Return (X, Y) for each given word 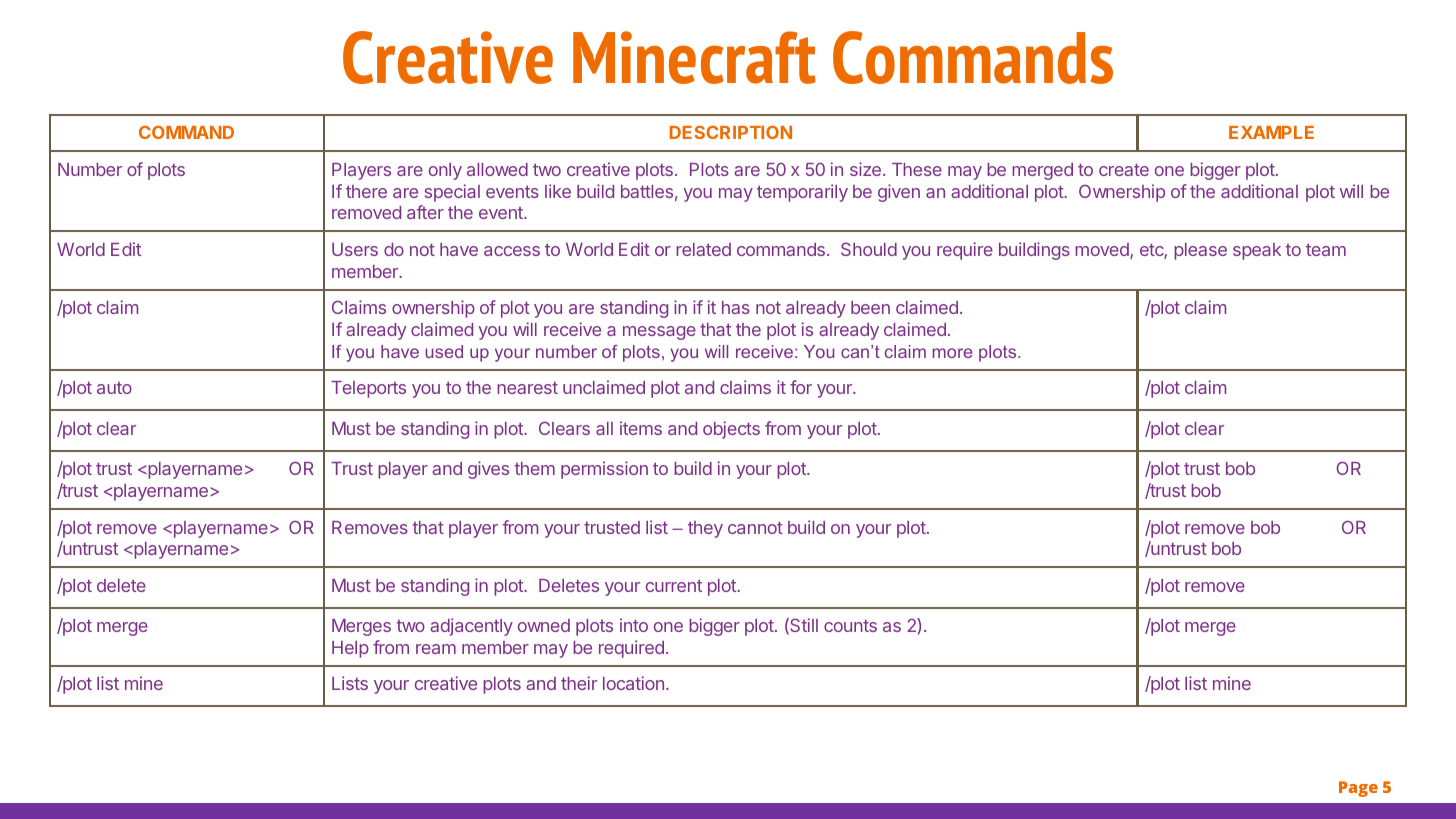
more (953, 353)
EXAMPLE (1271, 132)
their (579, 683)
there (366, 191)
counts (850, 625)
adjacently (471, 627)
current (674, 585)
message (659, 333)
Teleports (368, 389)
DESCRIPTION (731, 132)
